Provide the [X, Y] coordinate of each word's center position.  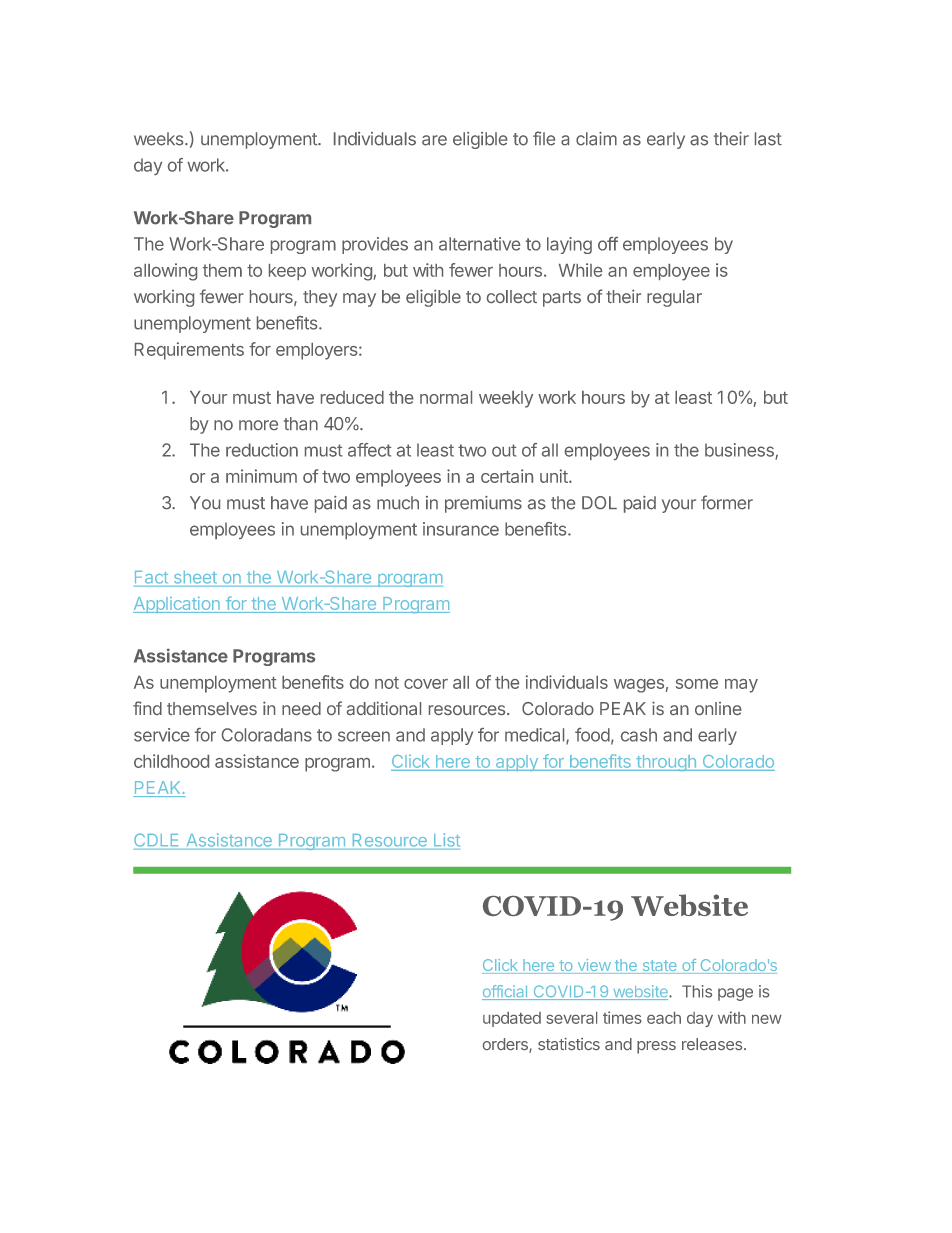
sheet [195, 577]
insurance [461, 529]
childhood [171, 761]
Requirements [189, 351]
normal [446, 397]
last [768, 139]
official [506, 992]
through [666, 763]
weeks [160, 139]
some [697, 684]
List [447, 840]
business [740, 451]
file [544, 138]
